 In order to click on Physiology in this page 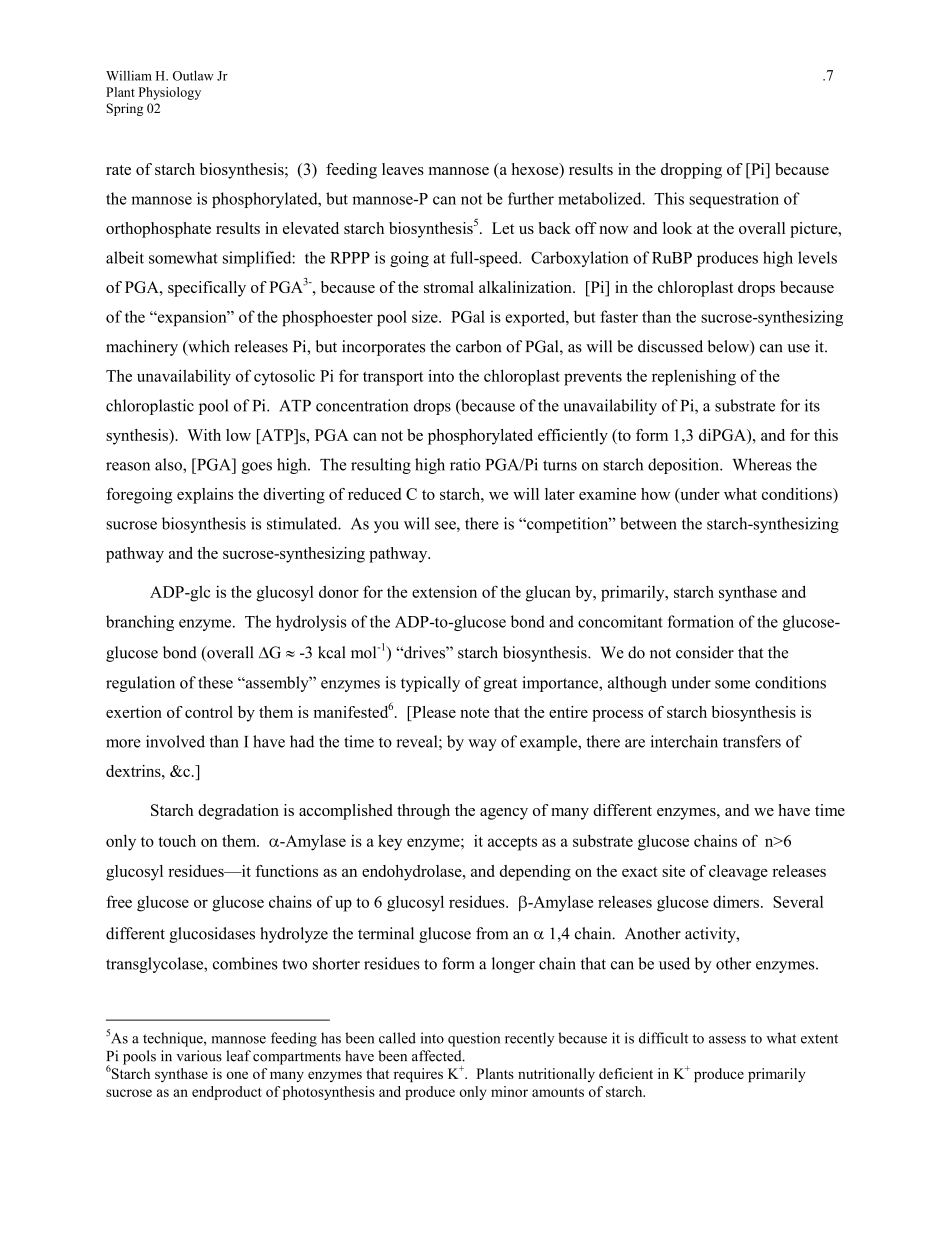, I will do `click(170, 93)`.
